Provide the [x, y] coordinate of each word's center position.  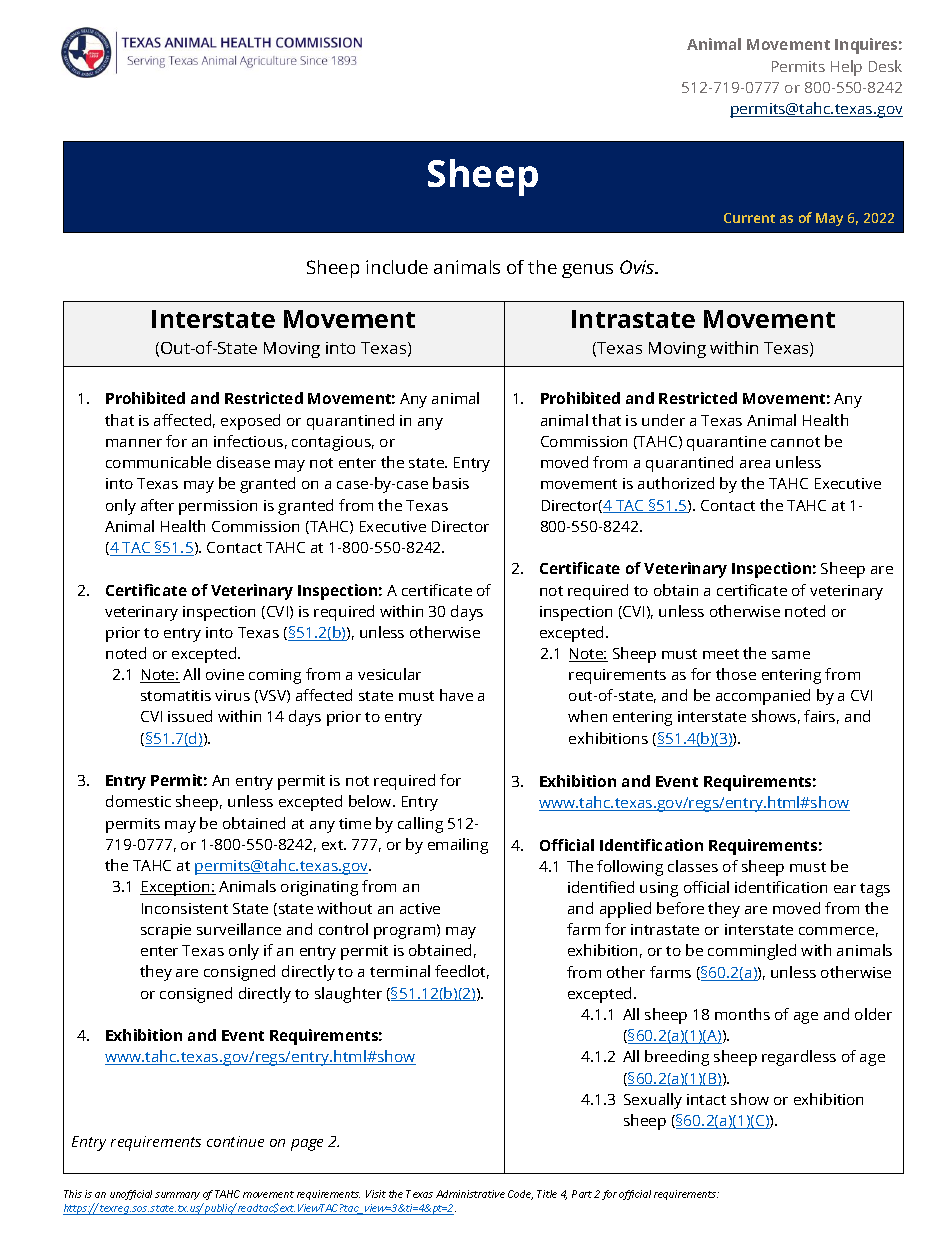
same [791, 655]
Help [846, 68]
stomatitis [176, 695]
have [456, 695]
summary [177, 1196]
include [397, 267]
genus [587, 271]
